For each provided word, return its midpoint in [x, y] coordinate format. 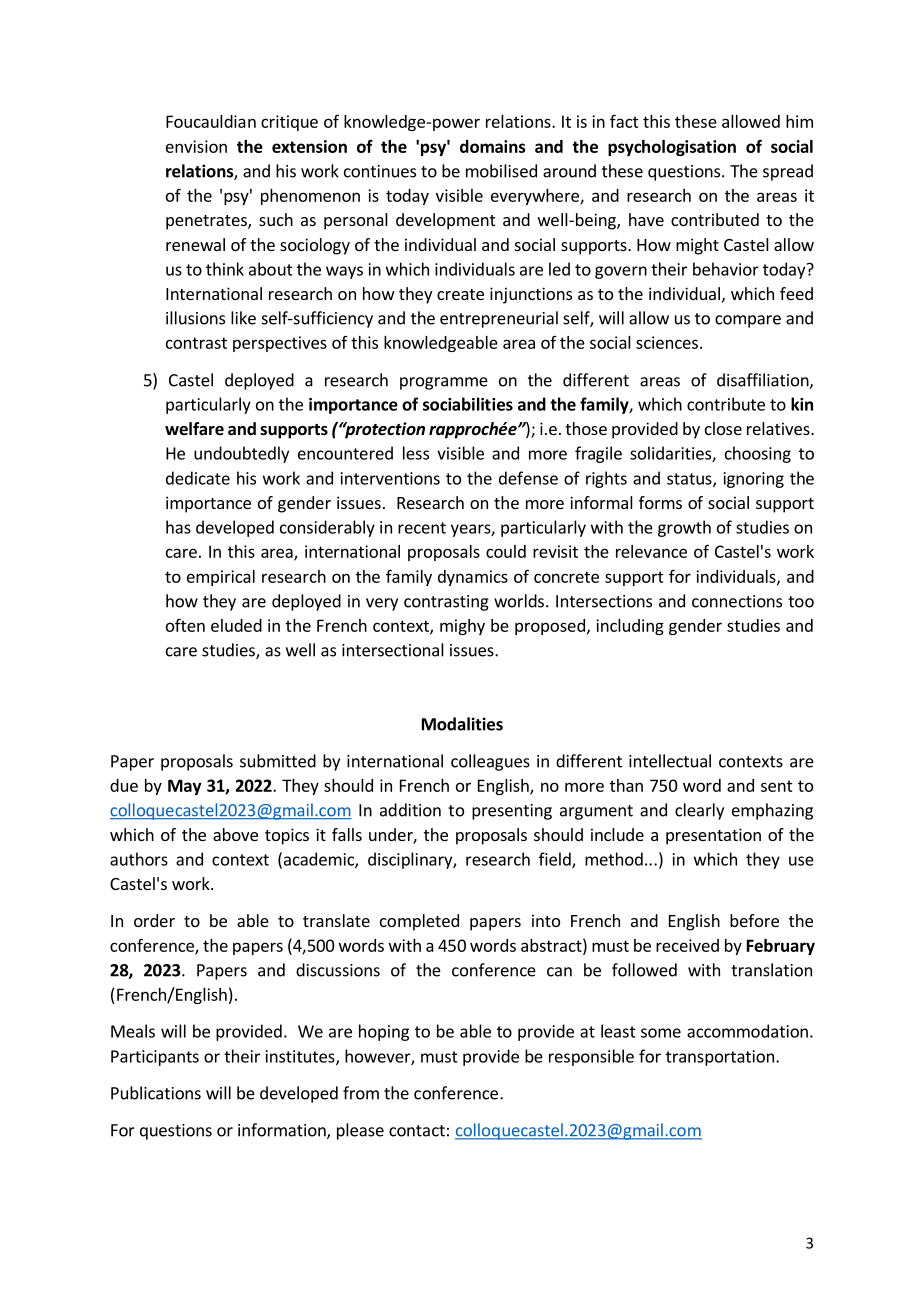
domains [493, 146]
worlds [519, 601]
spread [788, 172]
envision [196, 146]
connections [737, 601]
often [185, 625]
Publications [156, 1093]
